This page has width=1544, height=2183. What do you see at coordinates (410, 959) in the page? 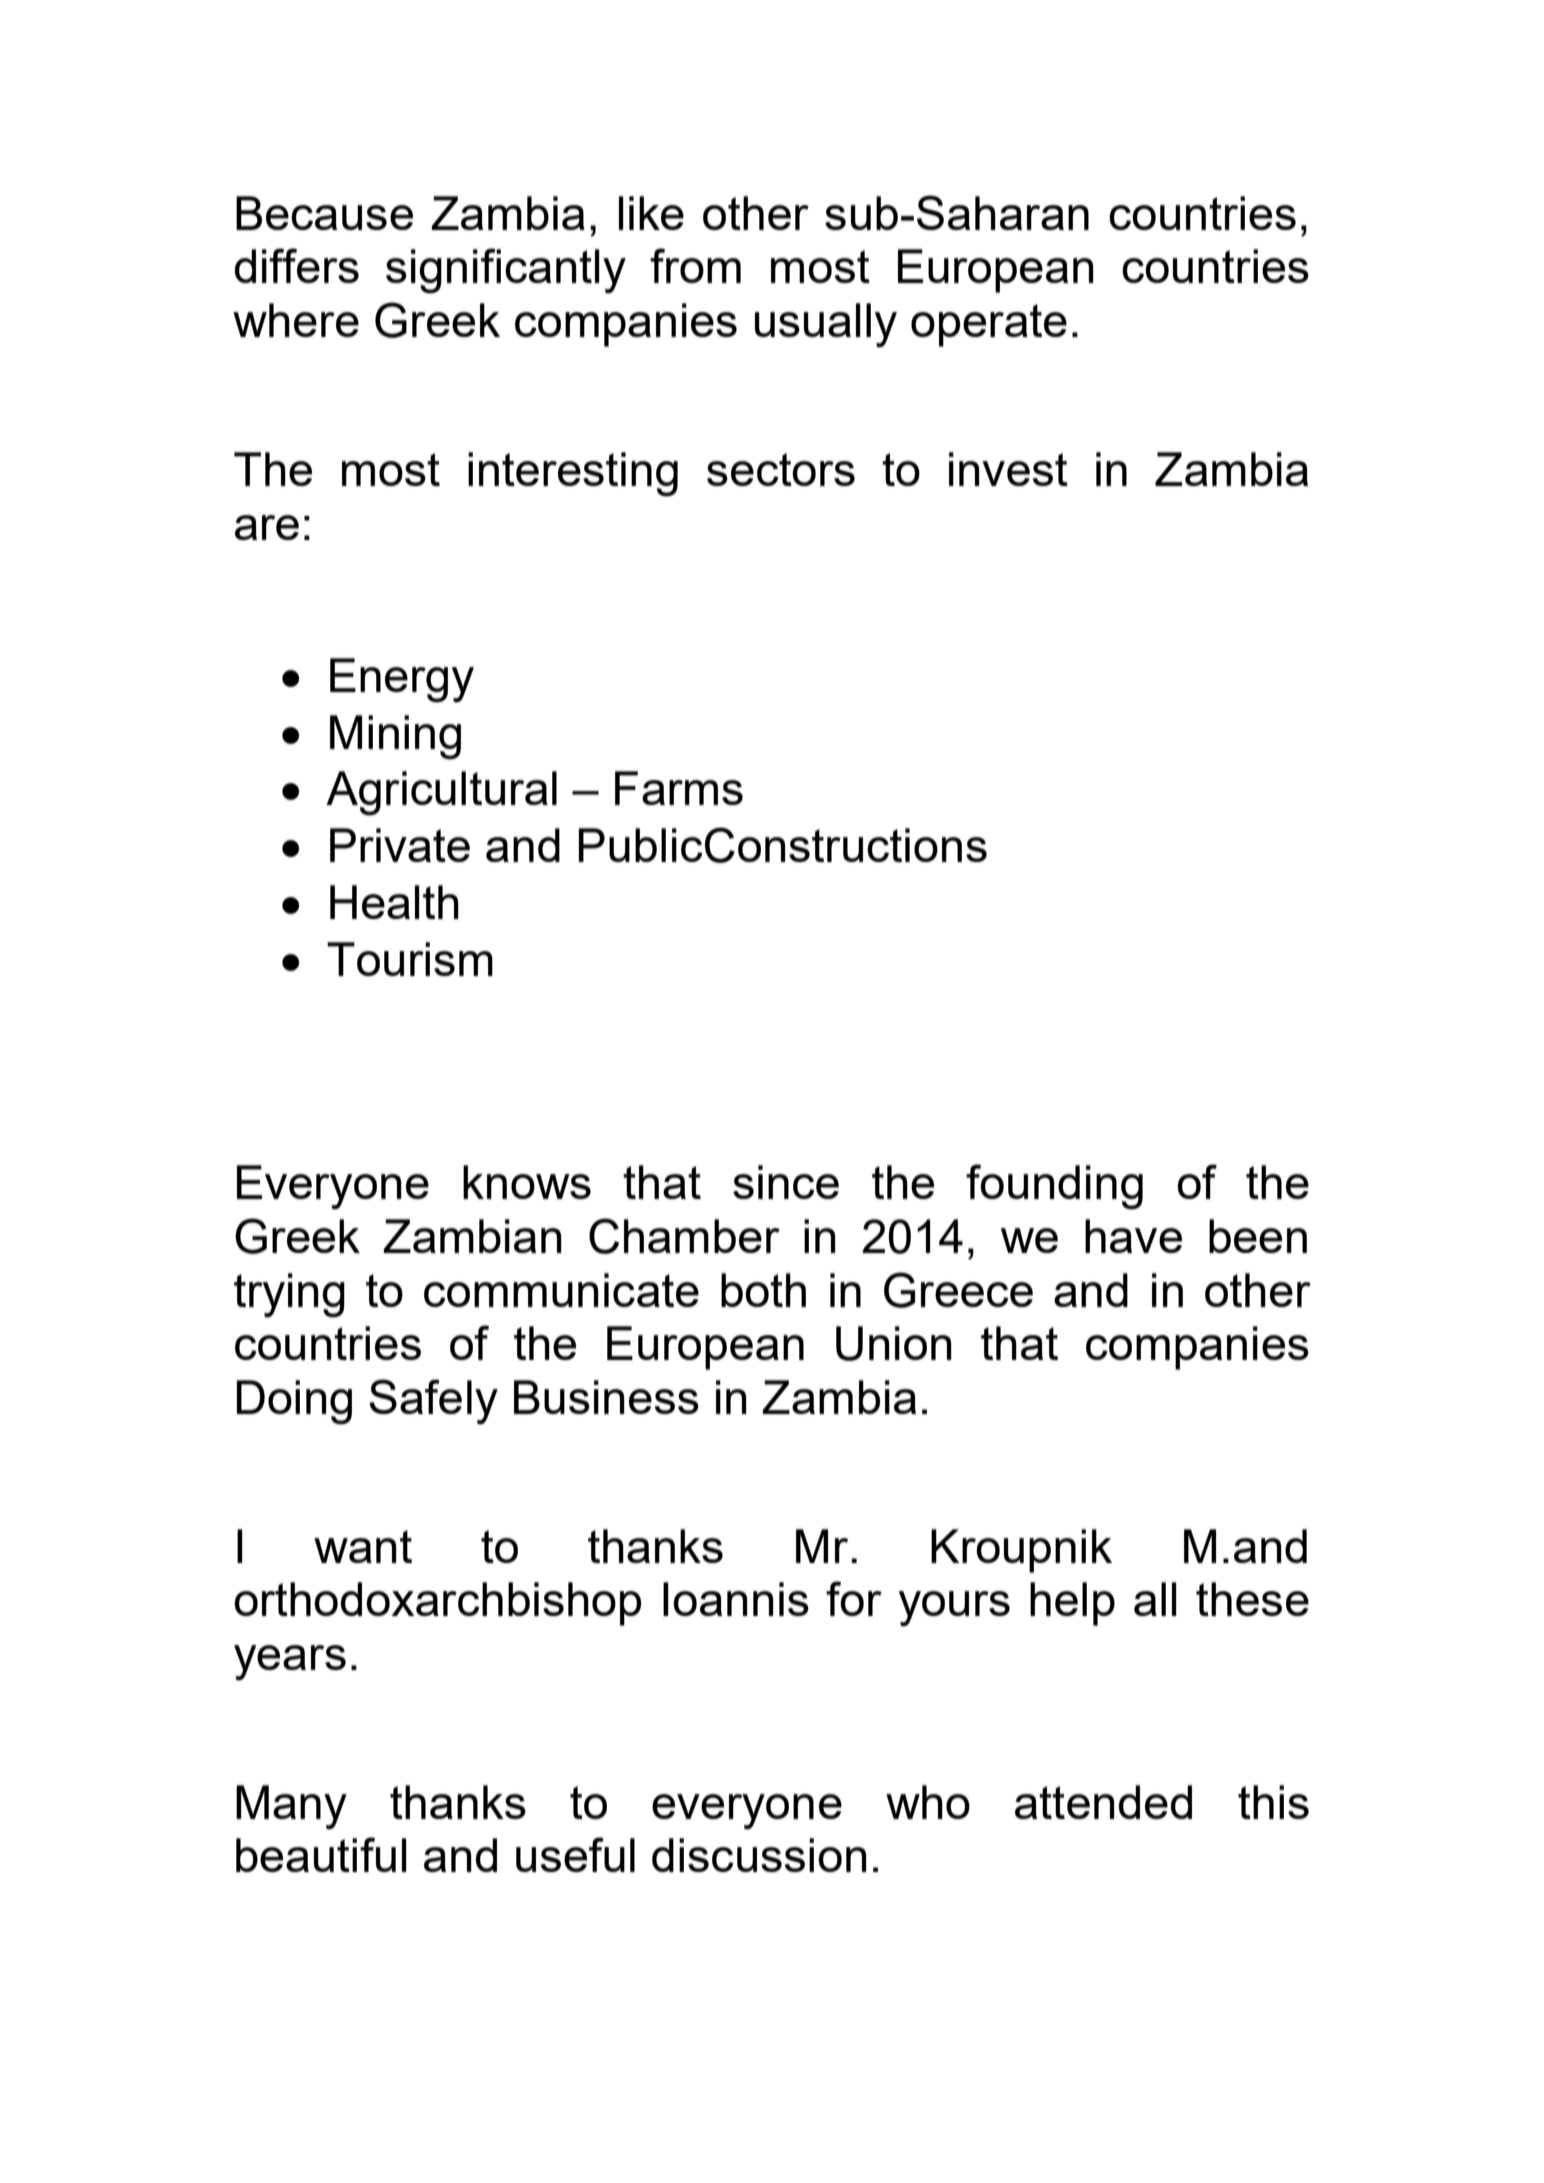
I see `Tourism` at bounding box center [410, 959].
